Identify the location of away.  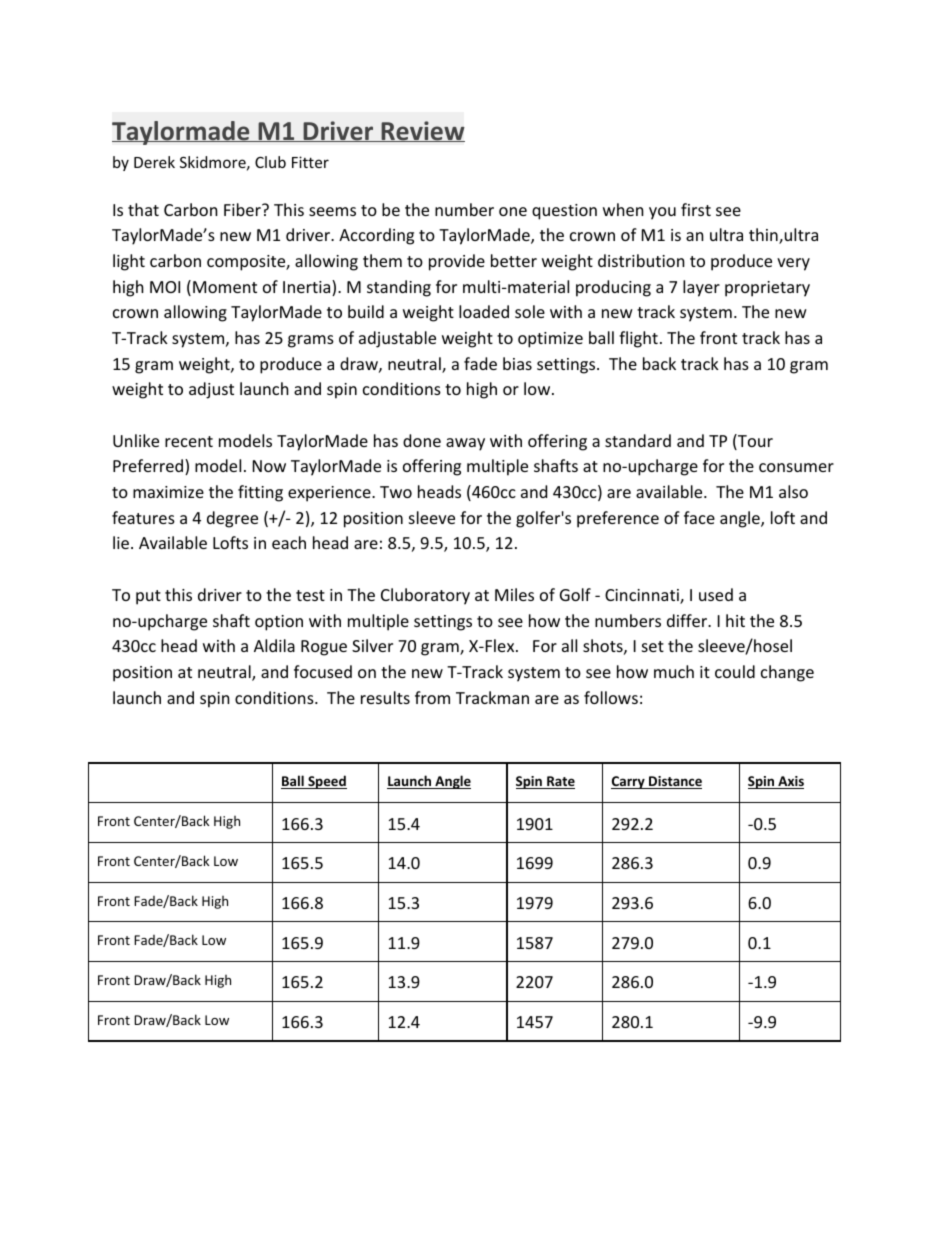
(465, 444).
